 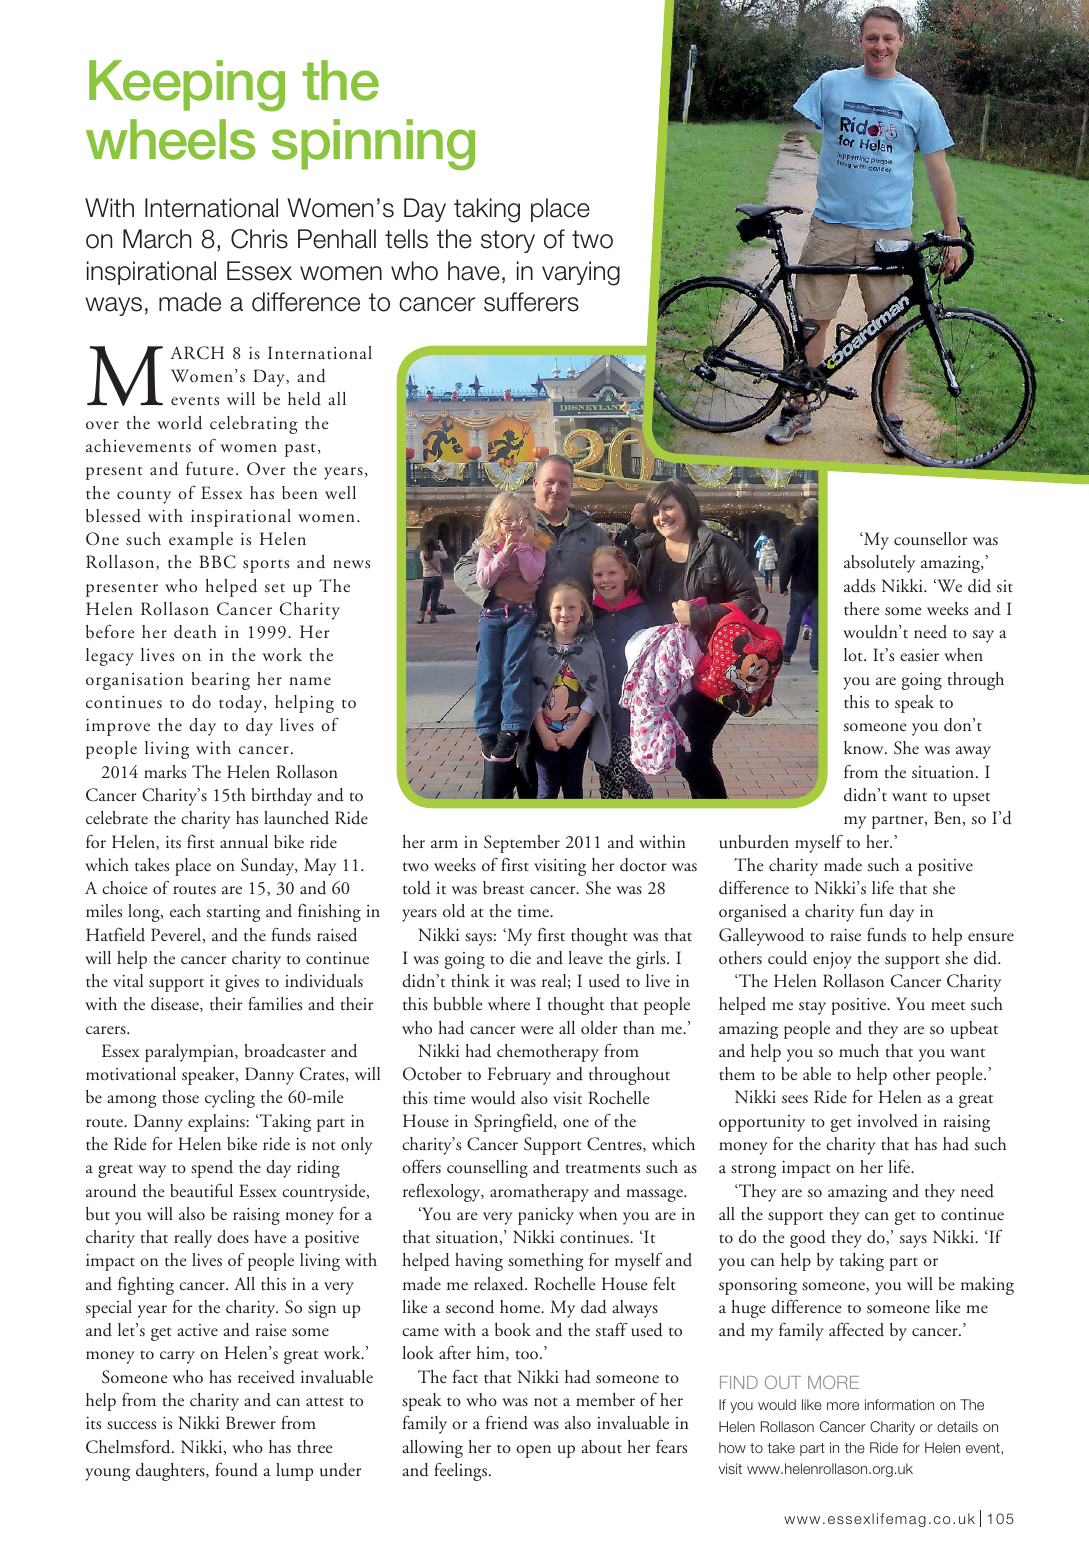 I want to click on story, so click(x=508, y=241).
